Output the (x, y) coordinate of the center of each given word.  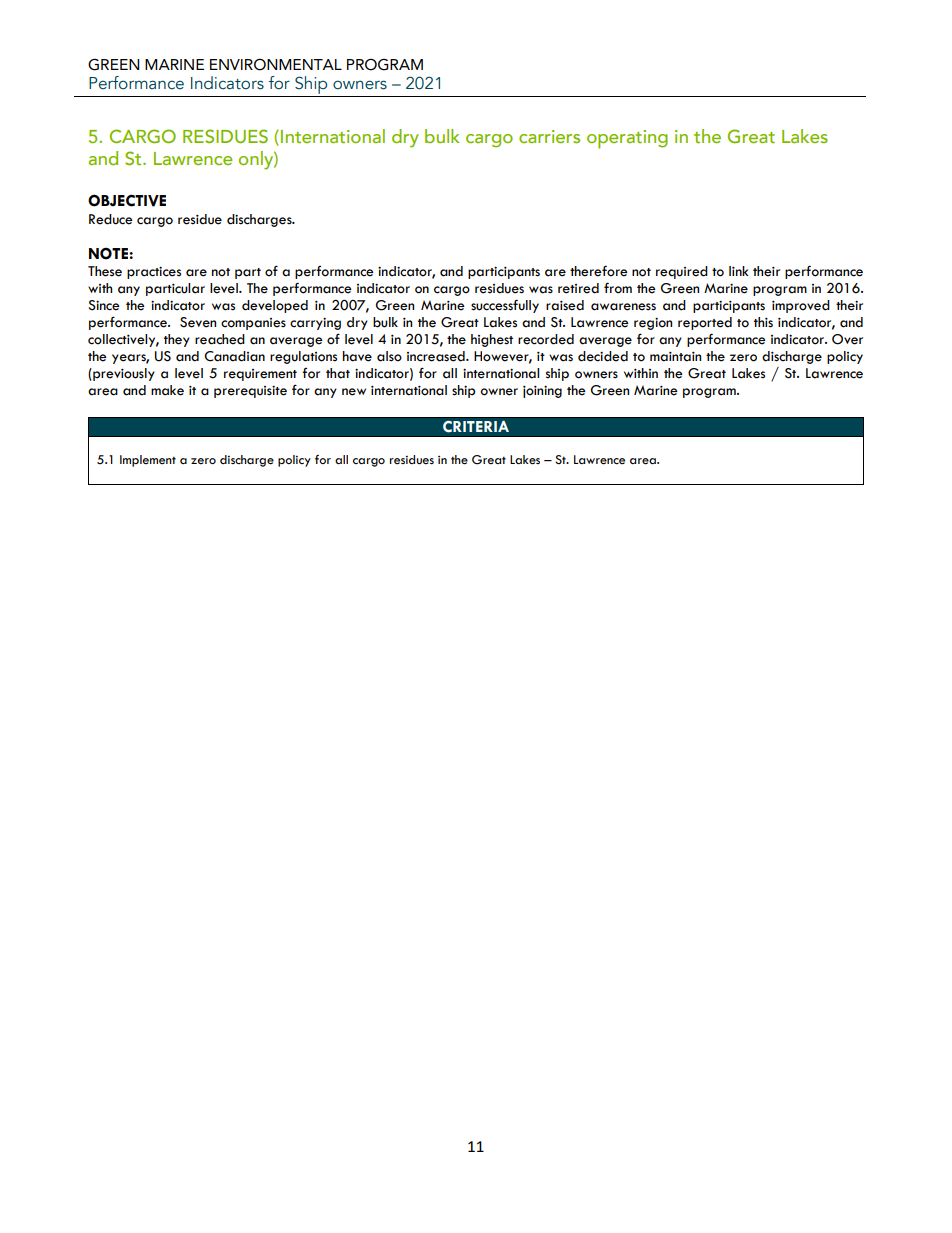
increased (437, 356)
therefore (599, 271)
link (739, 271)
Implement (148, 461)
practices (154, 273)
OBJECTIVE (127, 200)
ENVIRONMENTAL (276, 64)
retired (578, 288)
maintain (675, 357)
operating (627, 139)
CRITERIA (476, 426)
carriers (549, 136)
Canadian (234, 356)
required (682, 272)
